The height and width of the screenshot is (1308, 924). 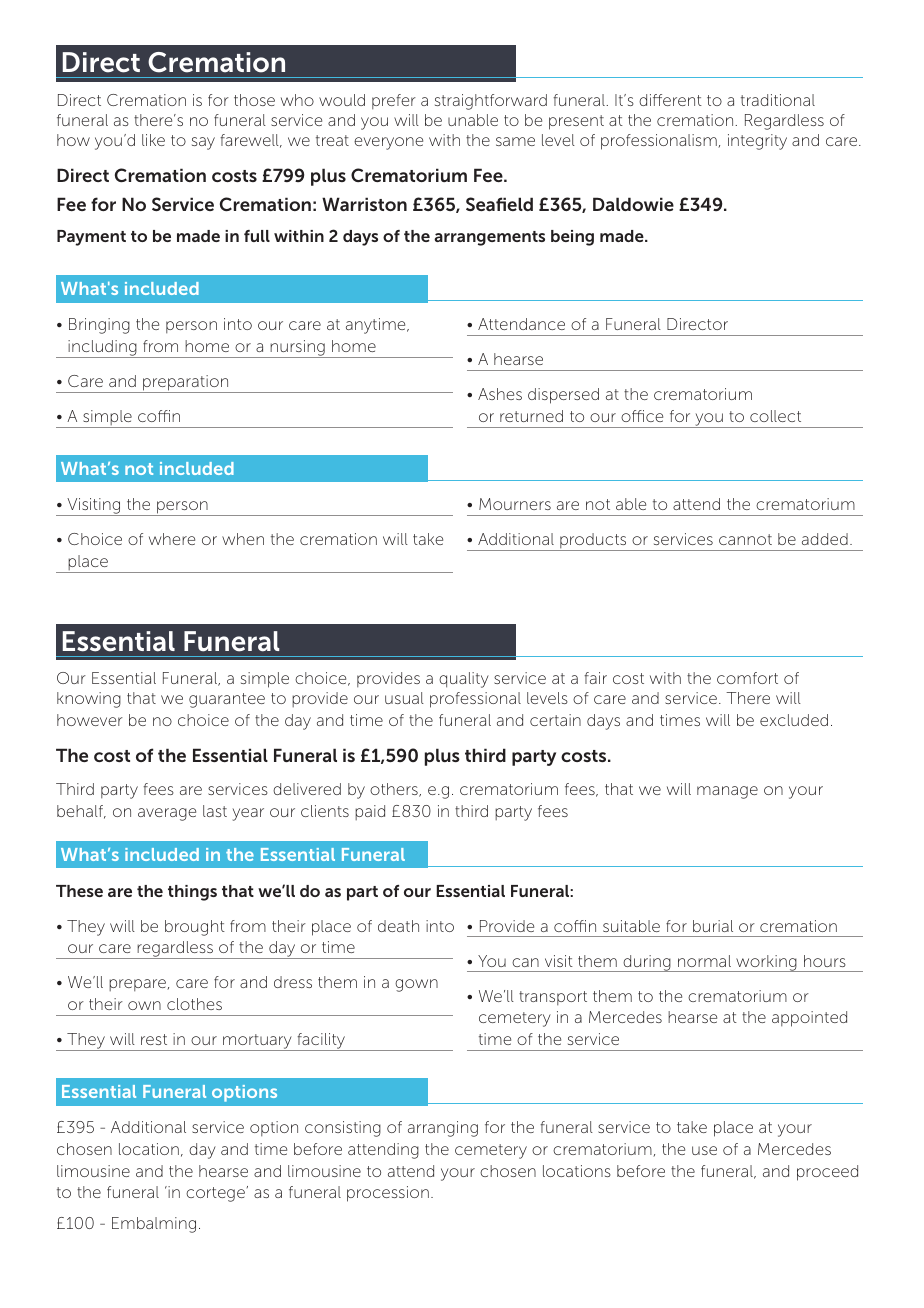 I want to click on guarantee, so click(x=227, y=700).
